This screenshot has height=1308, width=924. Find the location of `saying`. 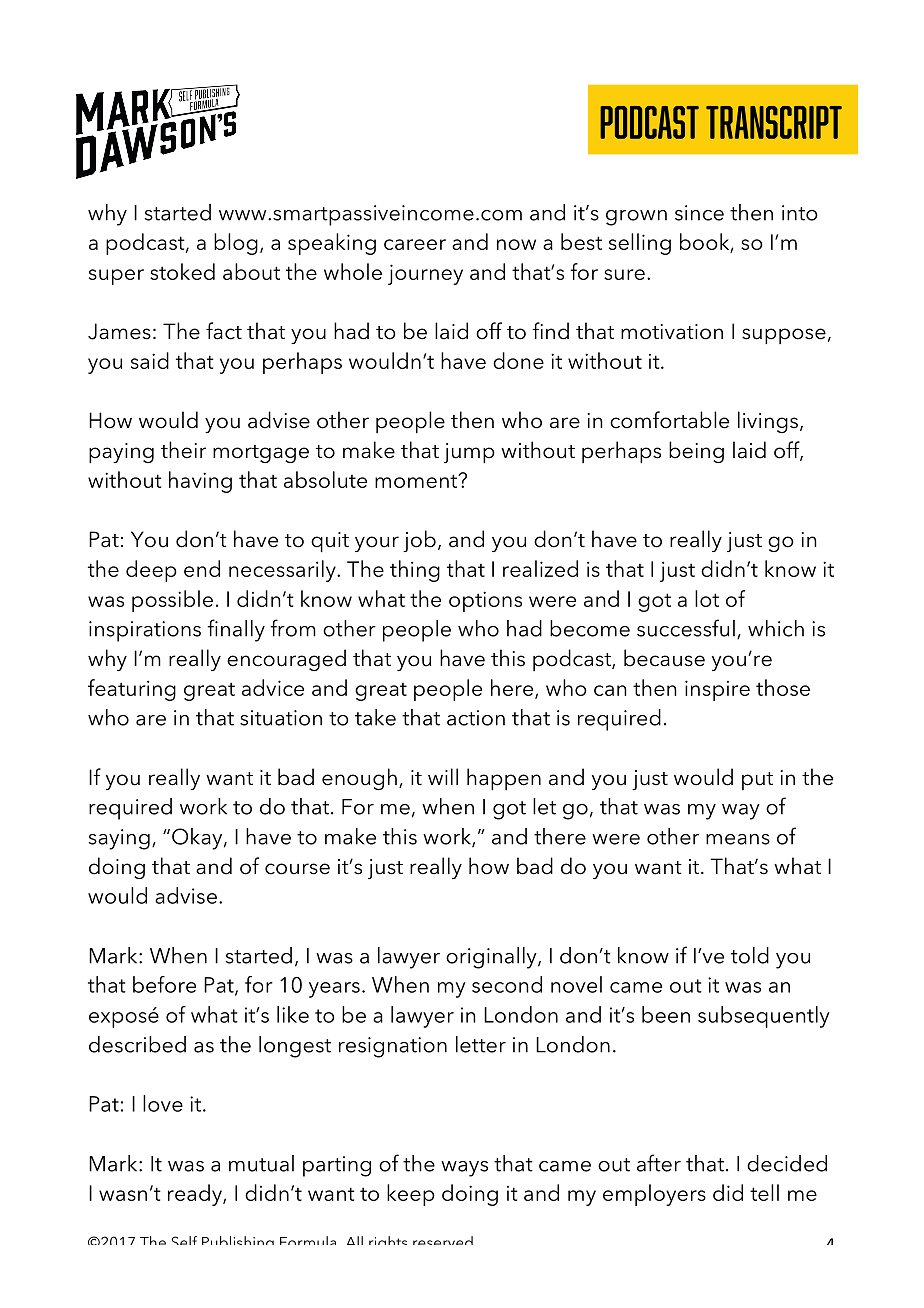

saying is located at coordinates (119, 839).
